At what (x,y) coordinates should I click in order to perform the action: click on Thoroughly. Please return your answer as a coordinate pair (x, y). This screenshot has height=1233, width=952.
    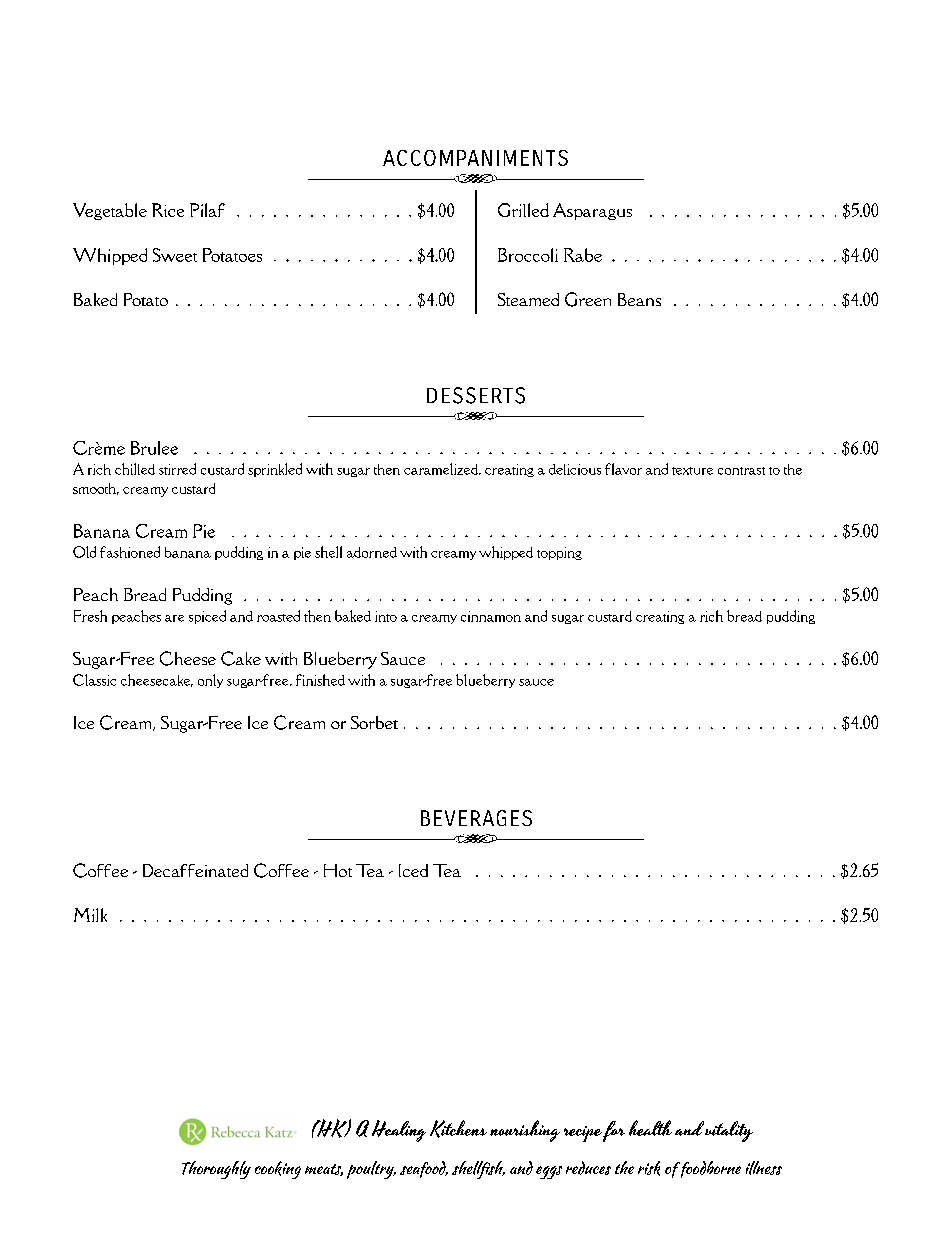
    Looking at the image, I should click on (216, 1170).
